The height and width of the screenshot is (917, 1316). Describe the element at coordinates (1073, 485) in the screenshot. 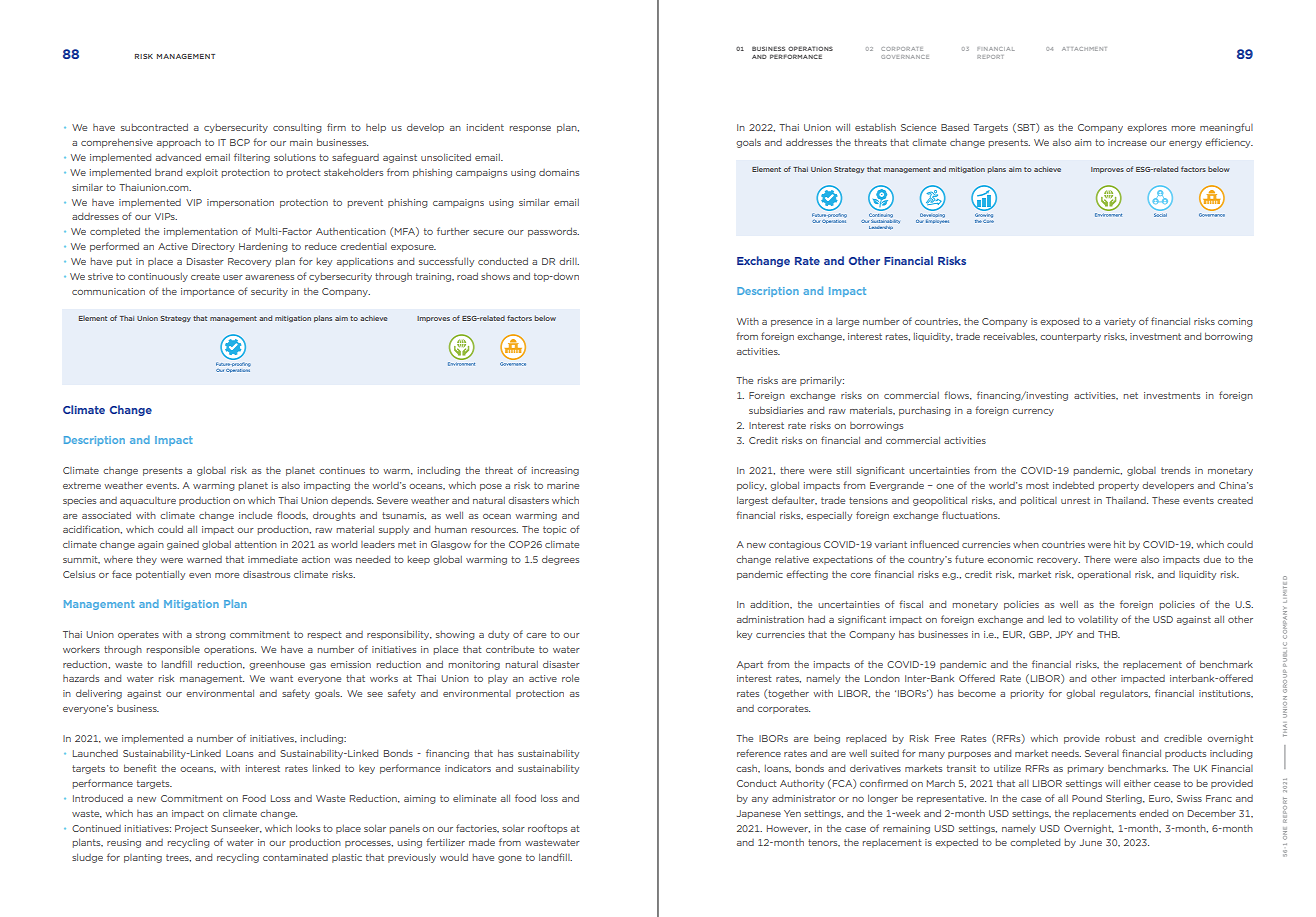

I see `indebted` at that location.
